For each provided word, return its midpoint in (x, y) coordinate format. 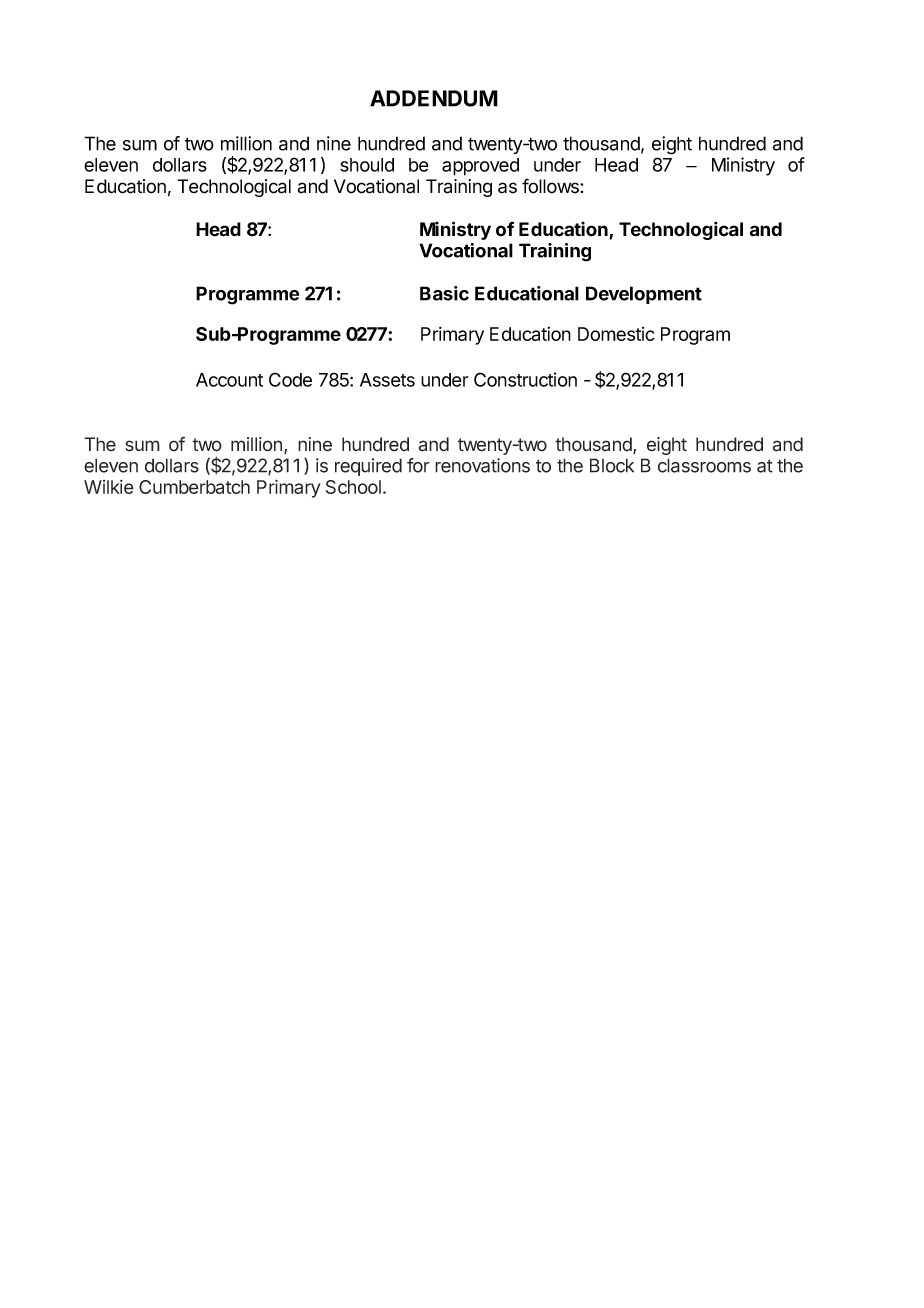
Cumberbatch (194, 487)
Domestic (616, 334)
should (367, 165)
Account (229, 380)
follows (551, 186)
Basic (444, 293)
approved (480, 167)
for (418, 465)
